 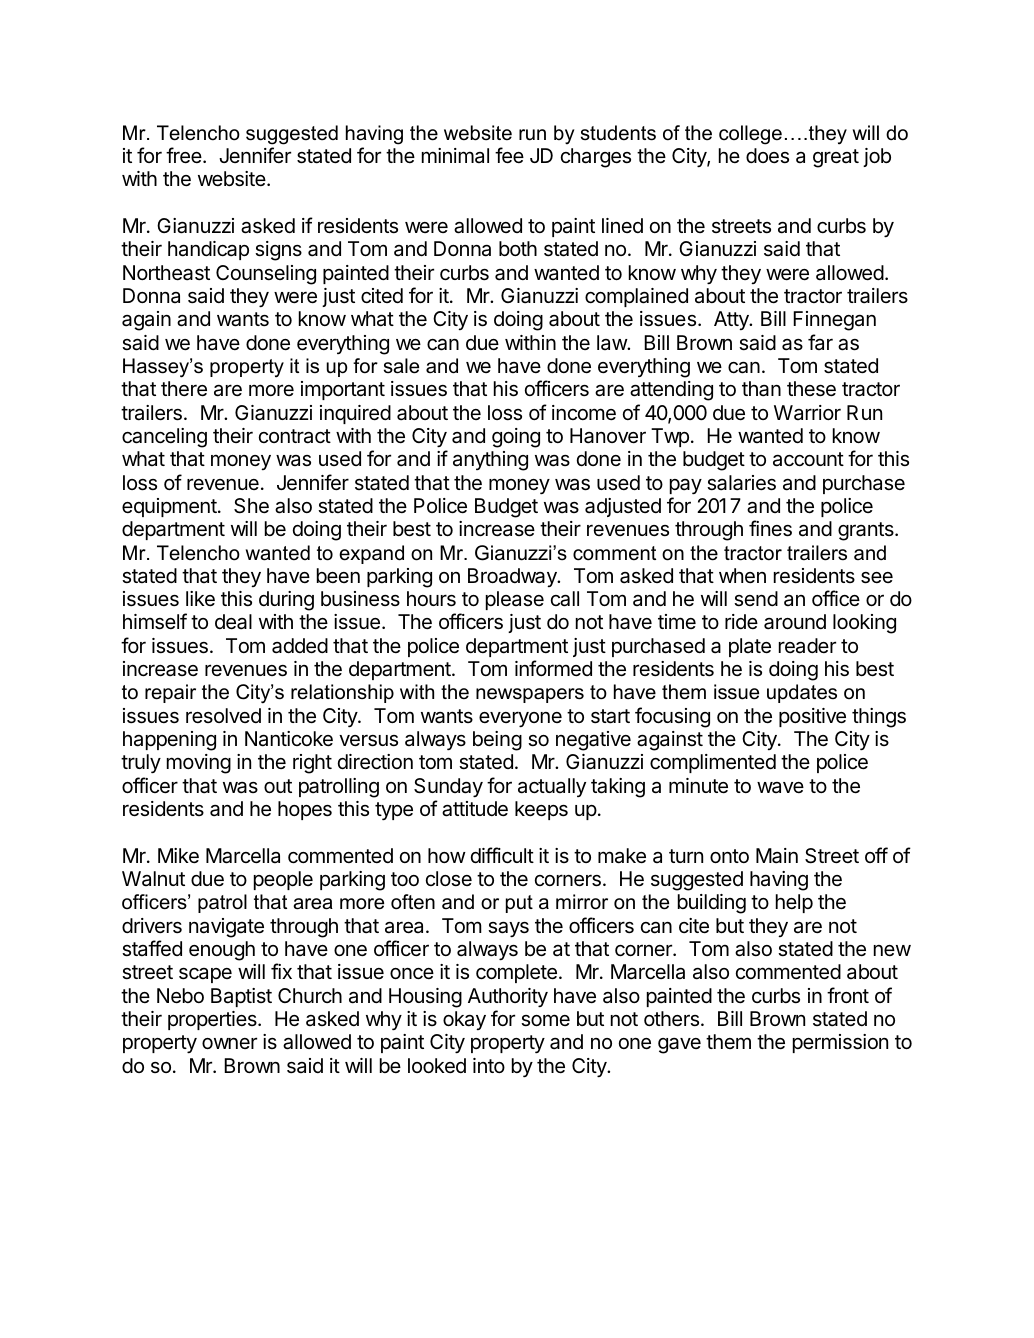 What do you see at coordinates (305, 810) in the page?
I see `hopes` at bounding box center [305, 810].
